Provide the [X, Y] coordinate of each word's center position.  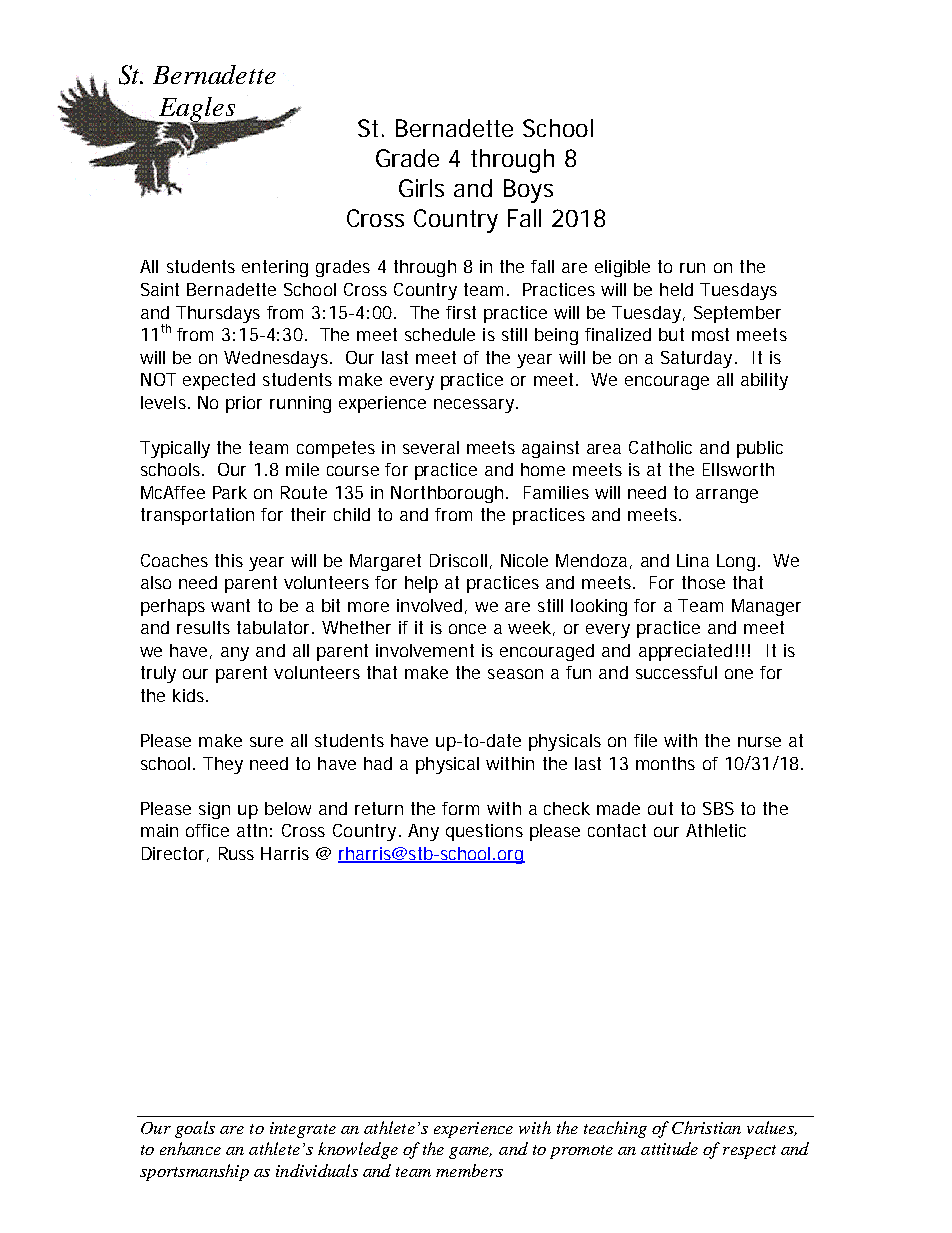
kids [190, 695]
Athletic [716, 830]
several [431, 447]
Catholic [660, 447]
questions [484, 832]
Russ [236, 853]
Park [230, 492]
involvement [425, 650]
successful [676, 672]
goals [195, 1129]
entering [275, 268]
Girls [421, 188]
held [676, 289]
